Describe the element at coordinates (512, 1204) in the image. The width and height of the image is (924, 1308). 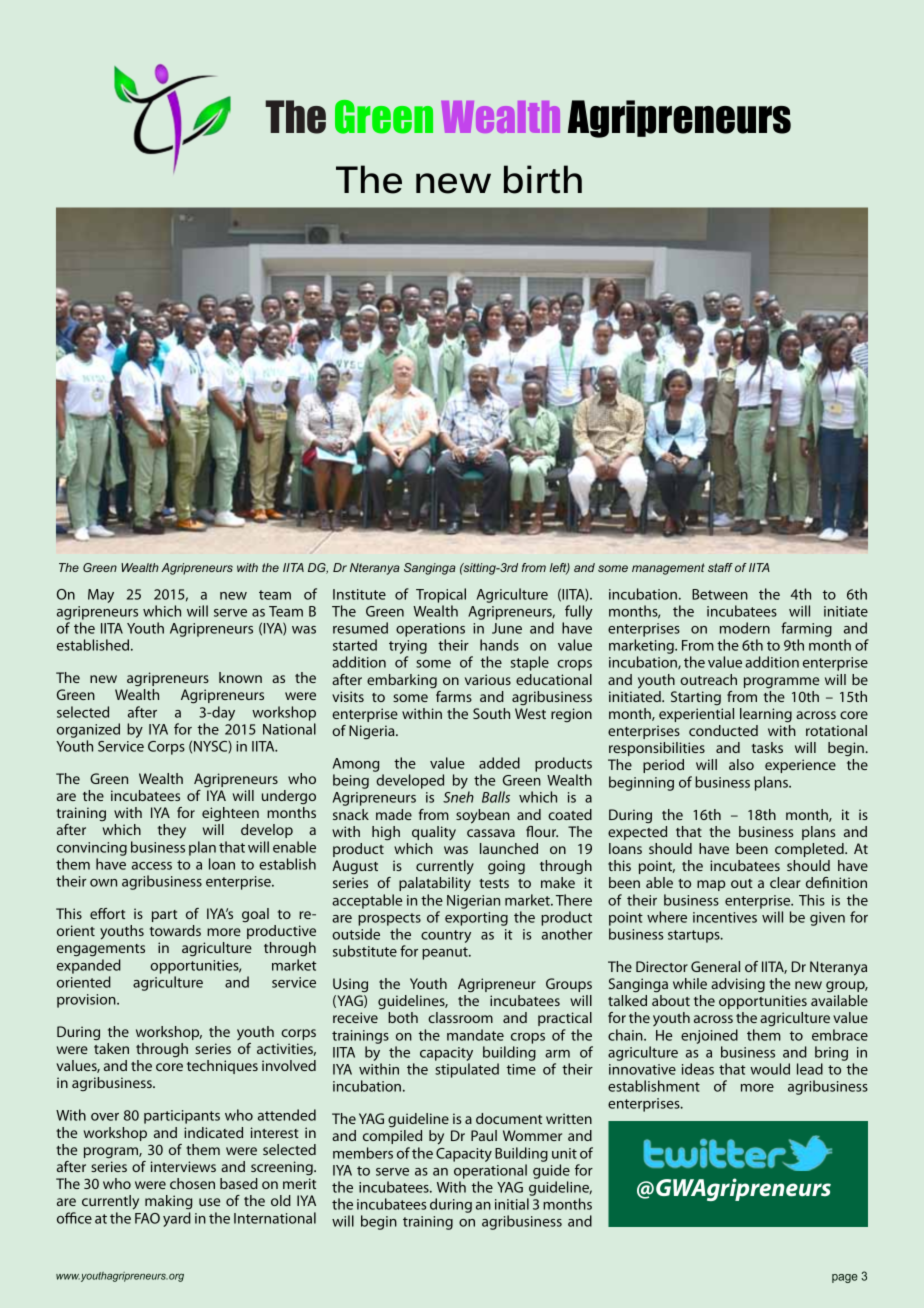
I see `initial` at that location.
